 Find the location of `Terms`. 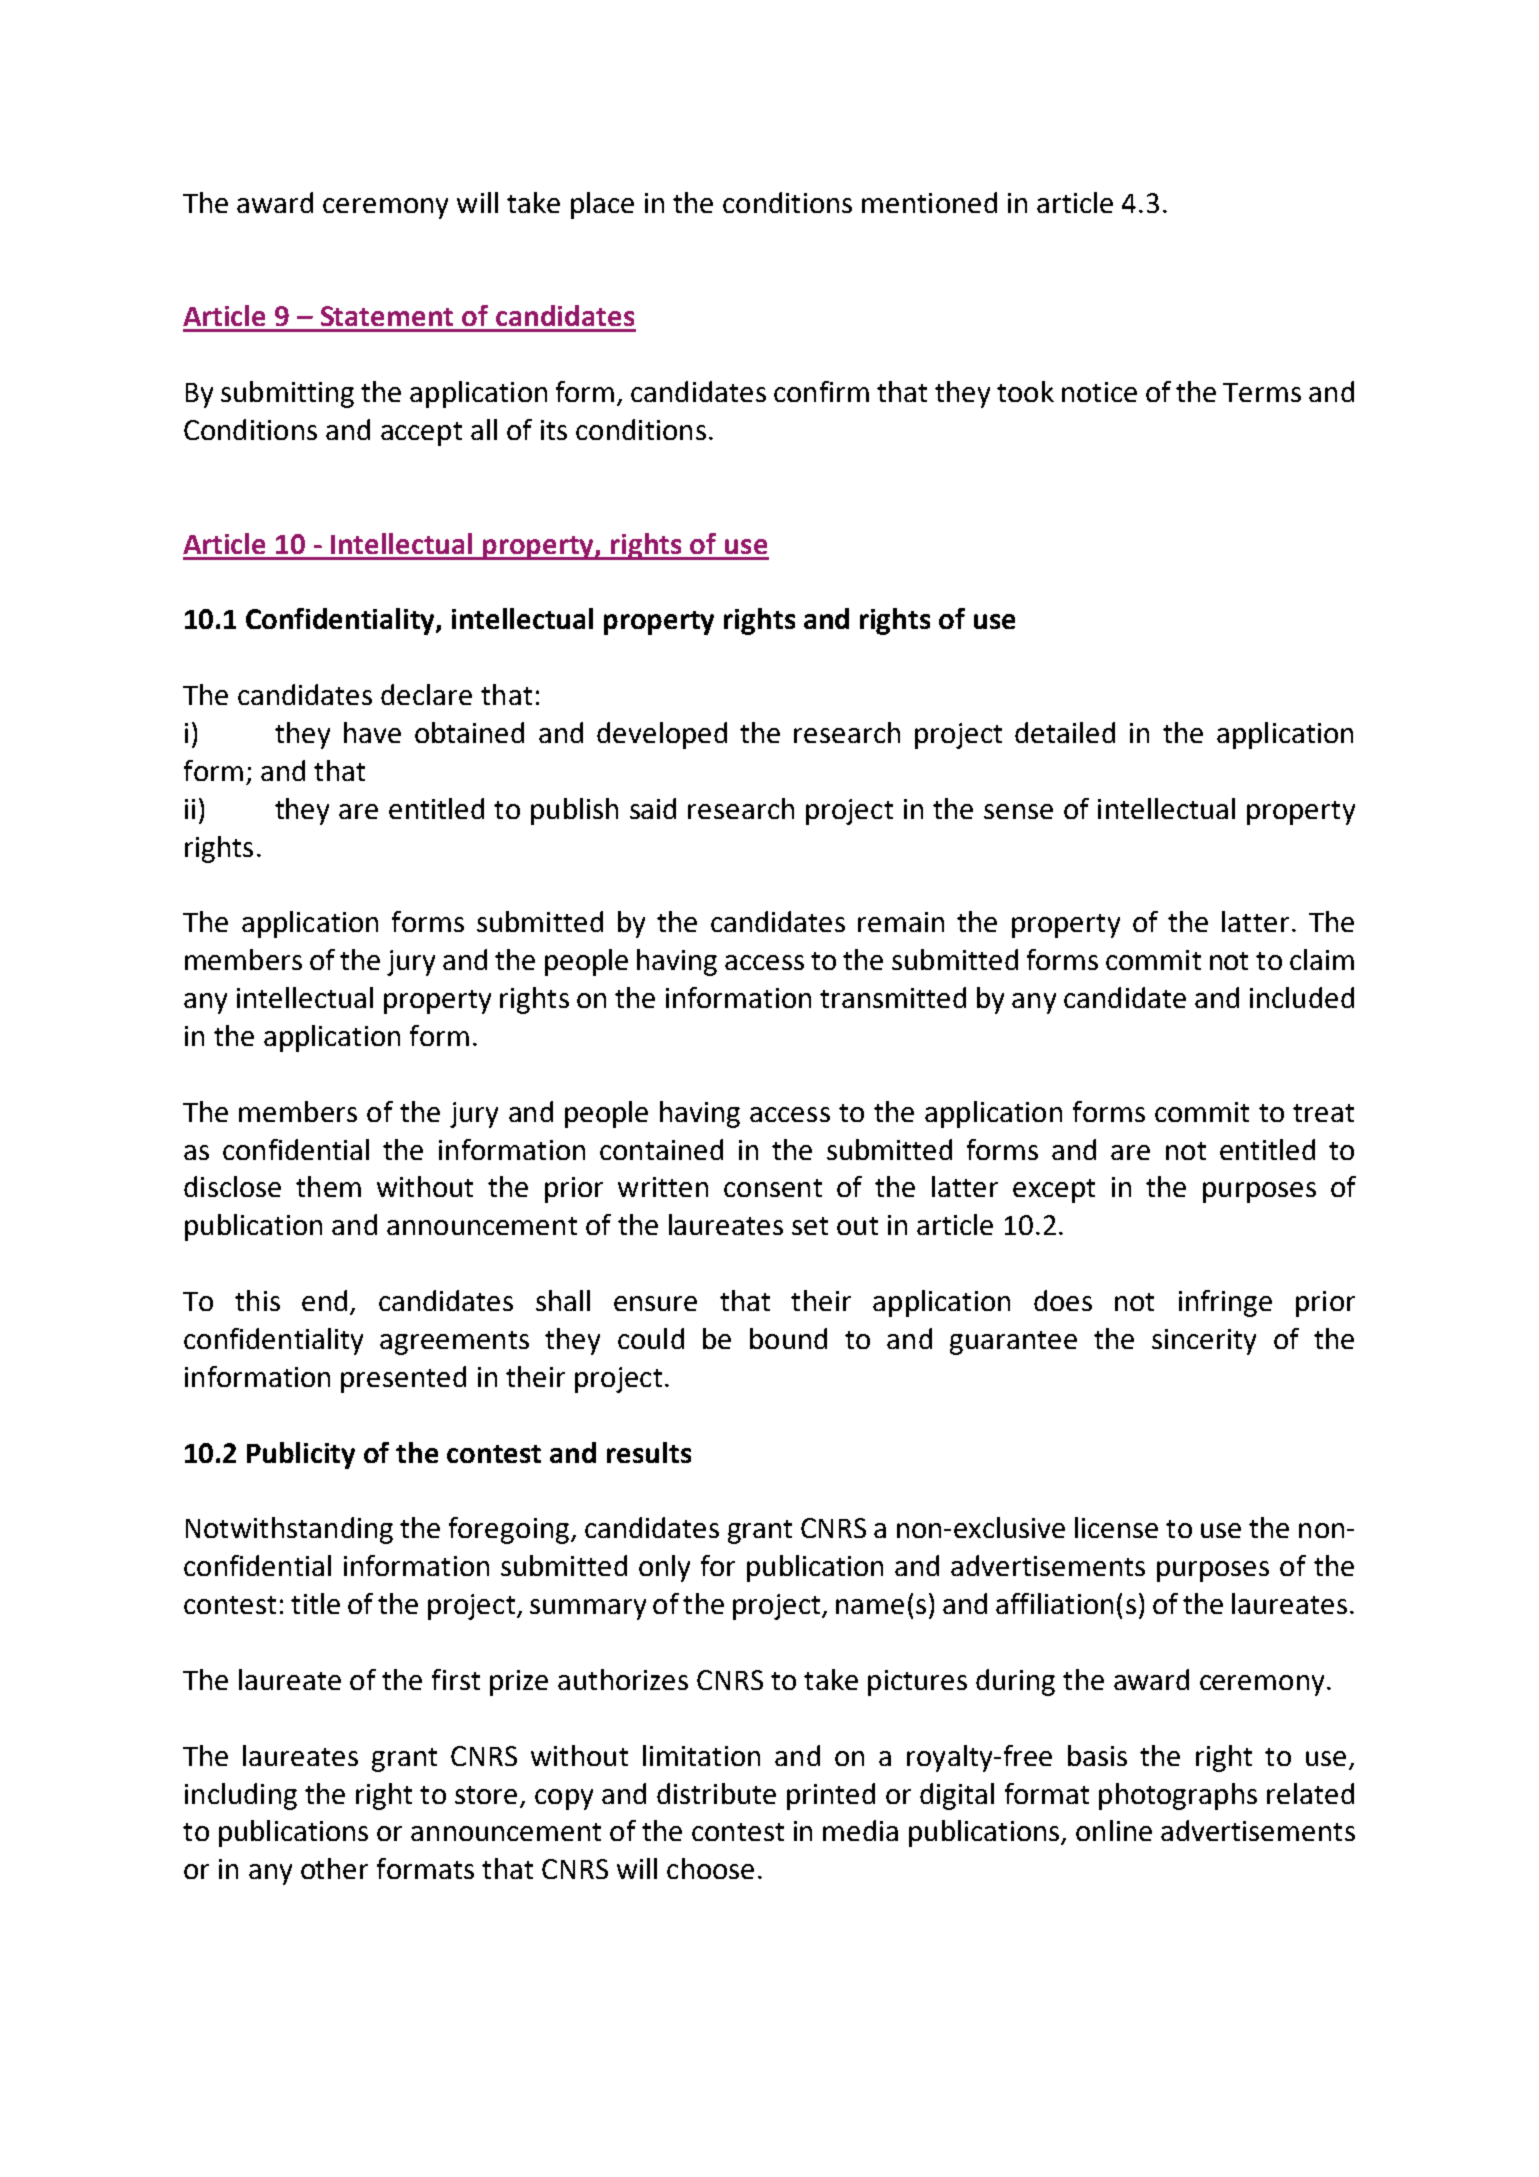

Terms is located at coordinates (1262, 392).
